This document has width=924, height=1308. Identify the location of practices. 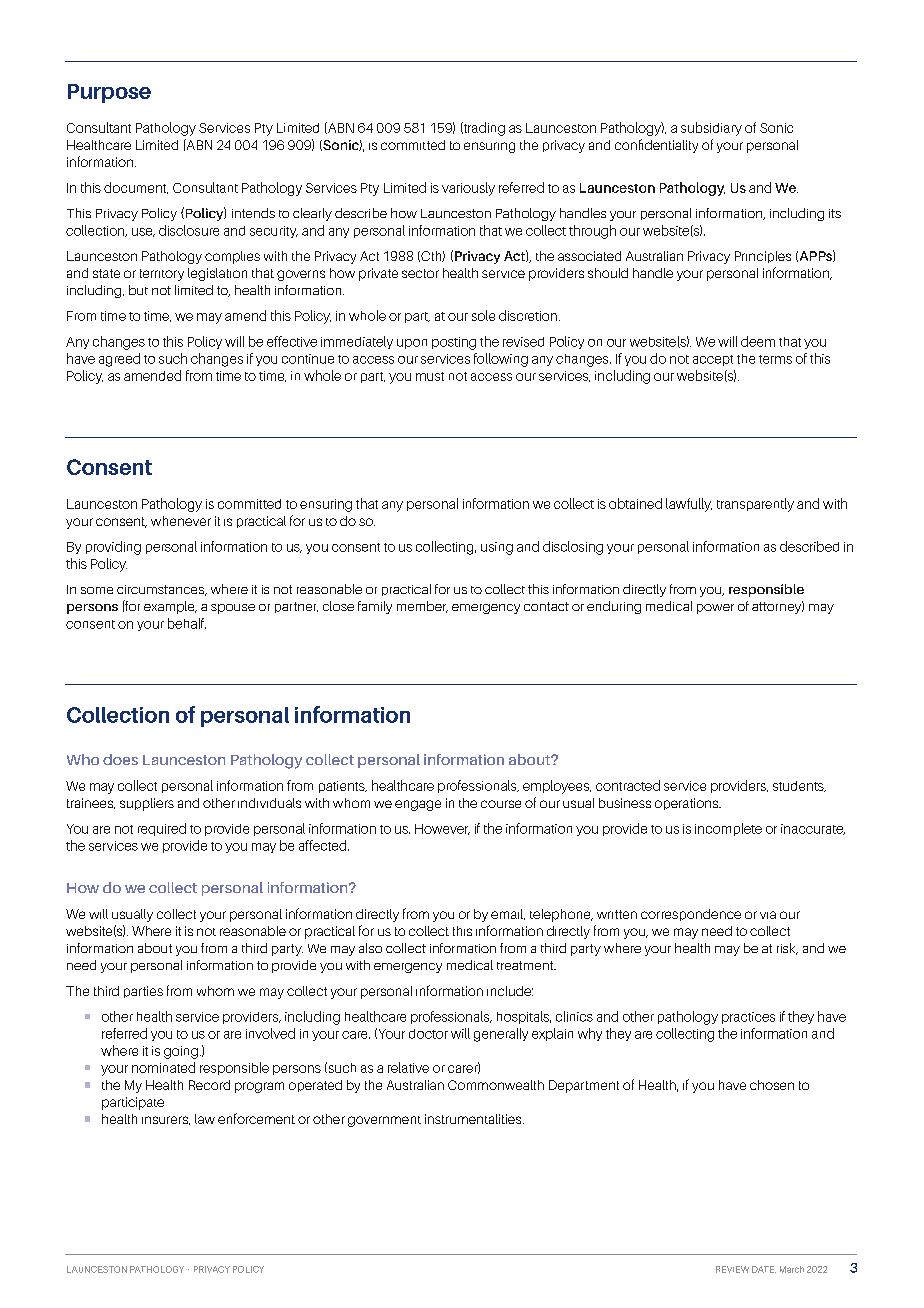
(748, 1018).
